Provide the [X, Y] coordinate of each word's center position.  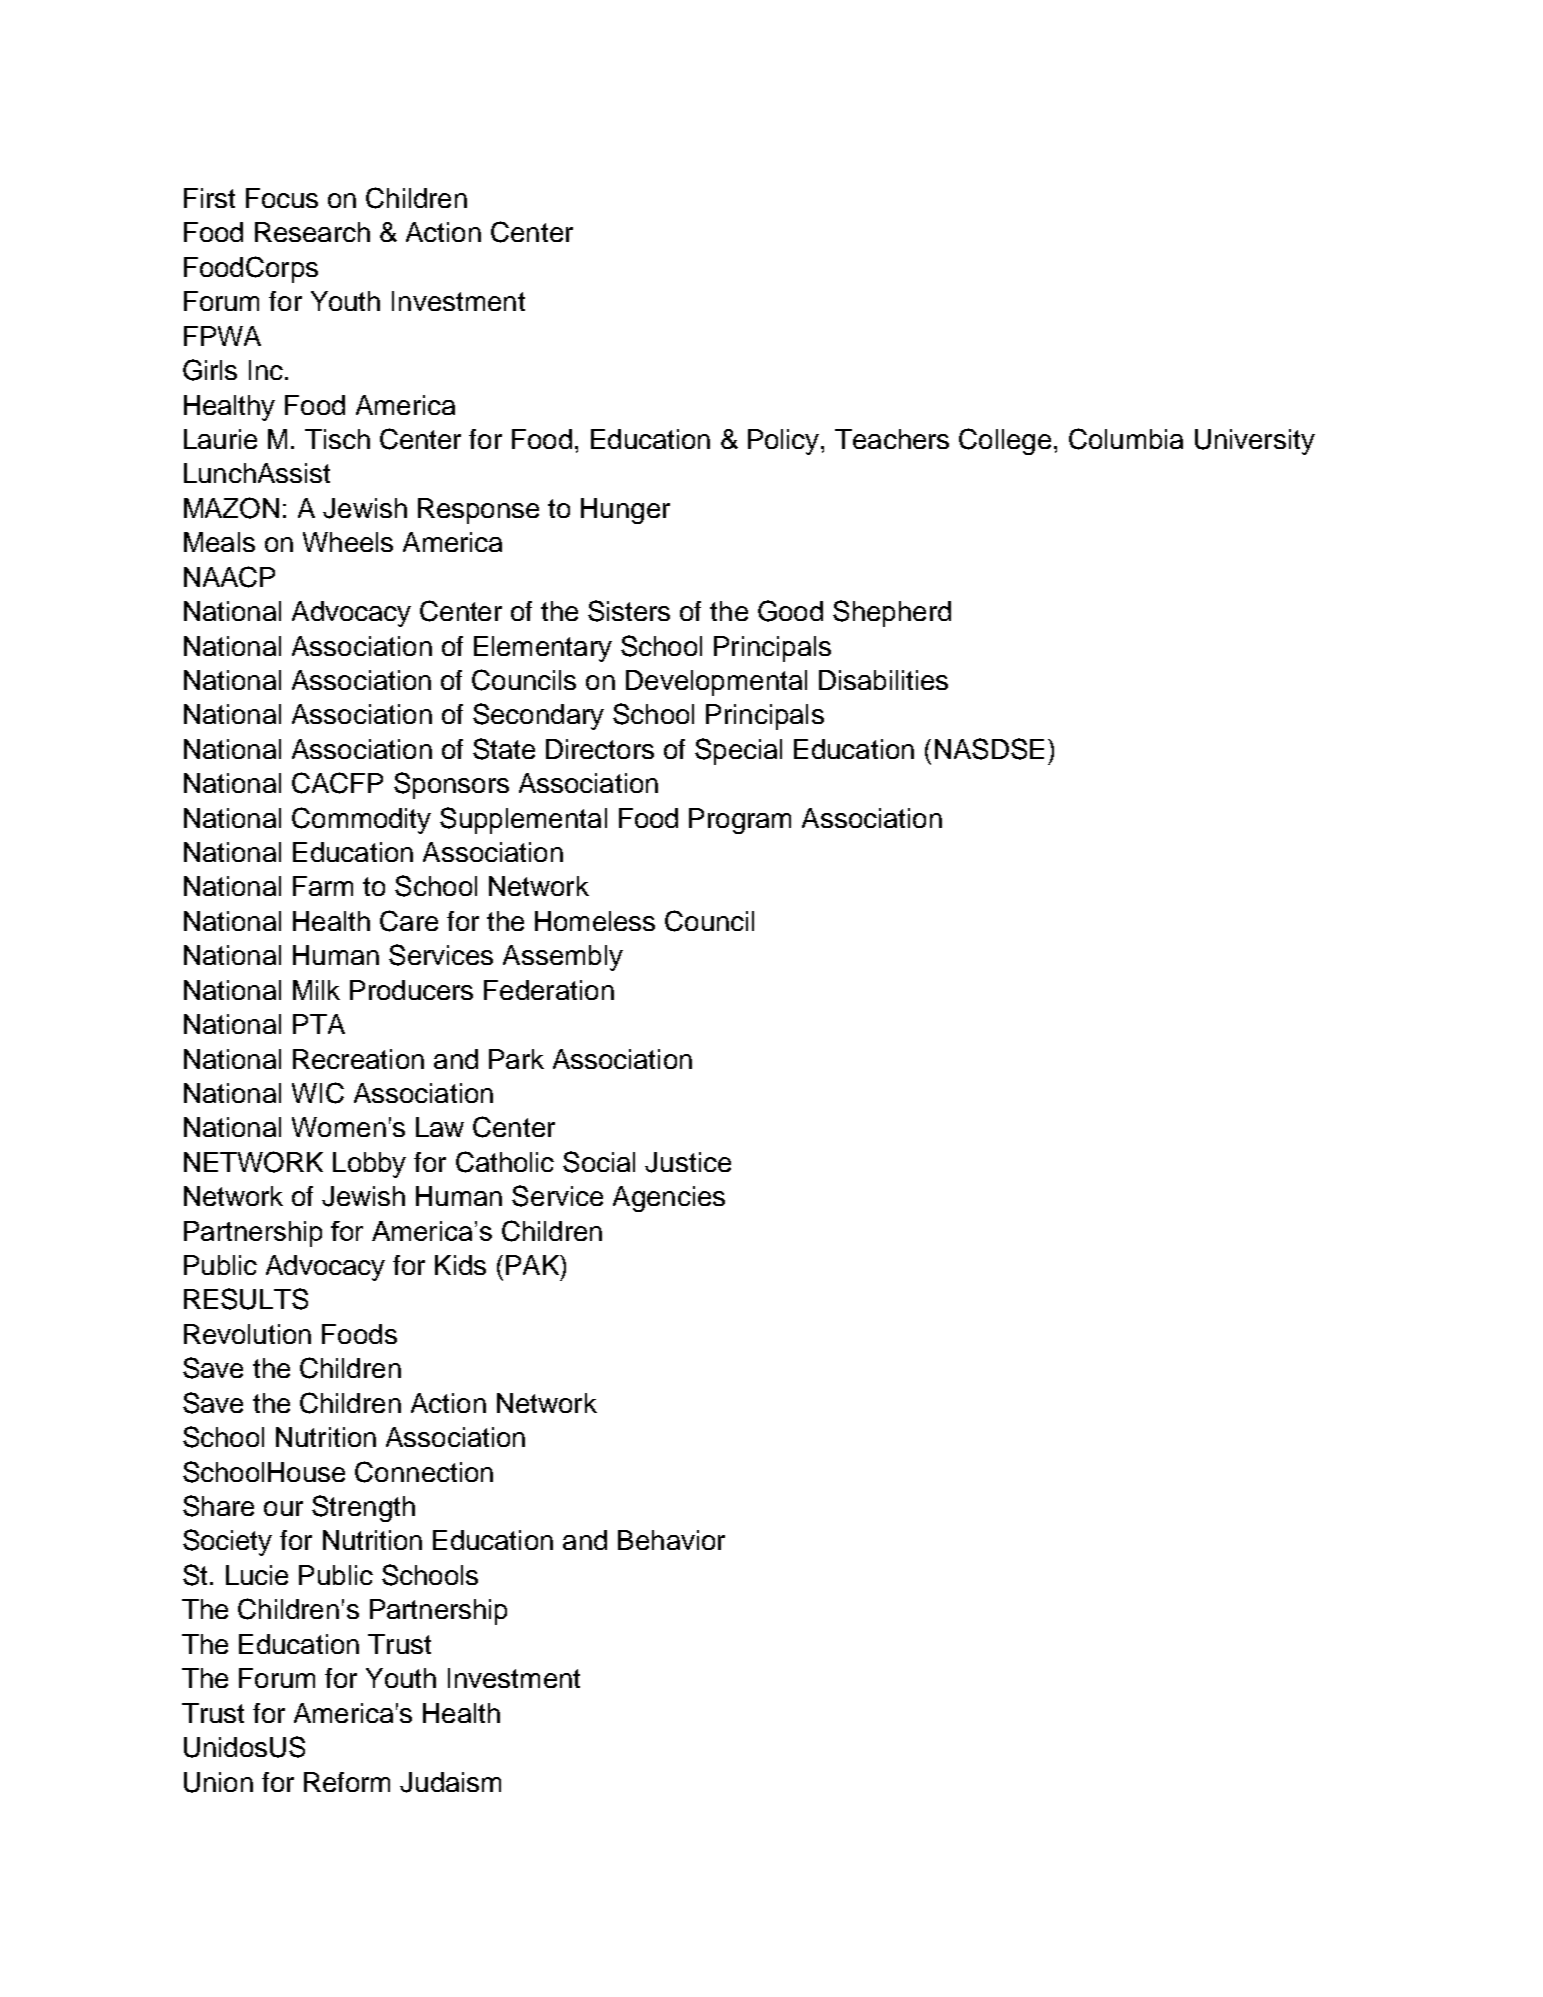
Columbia [1126, 439]
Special [738, 751]
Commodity [361, 820]
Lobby [369, 1165]
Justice [688, 1162]
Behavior [671, 1540]
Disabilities [883, 680]
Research [312, 232]
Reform [347, 1782]
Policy [785, 442]
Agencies [669, 1199]
